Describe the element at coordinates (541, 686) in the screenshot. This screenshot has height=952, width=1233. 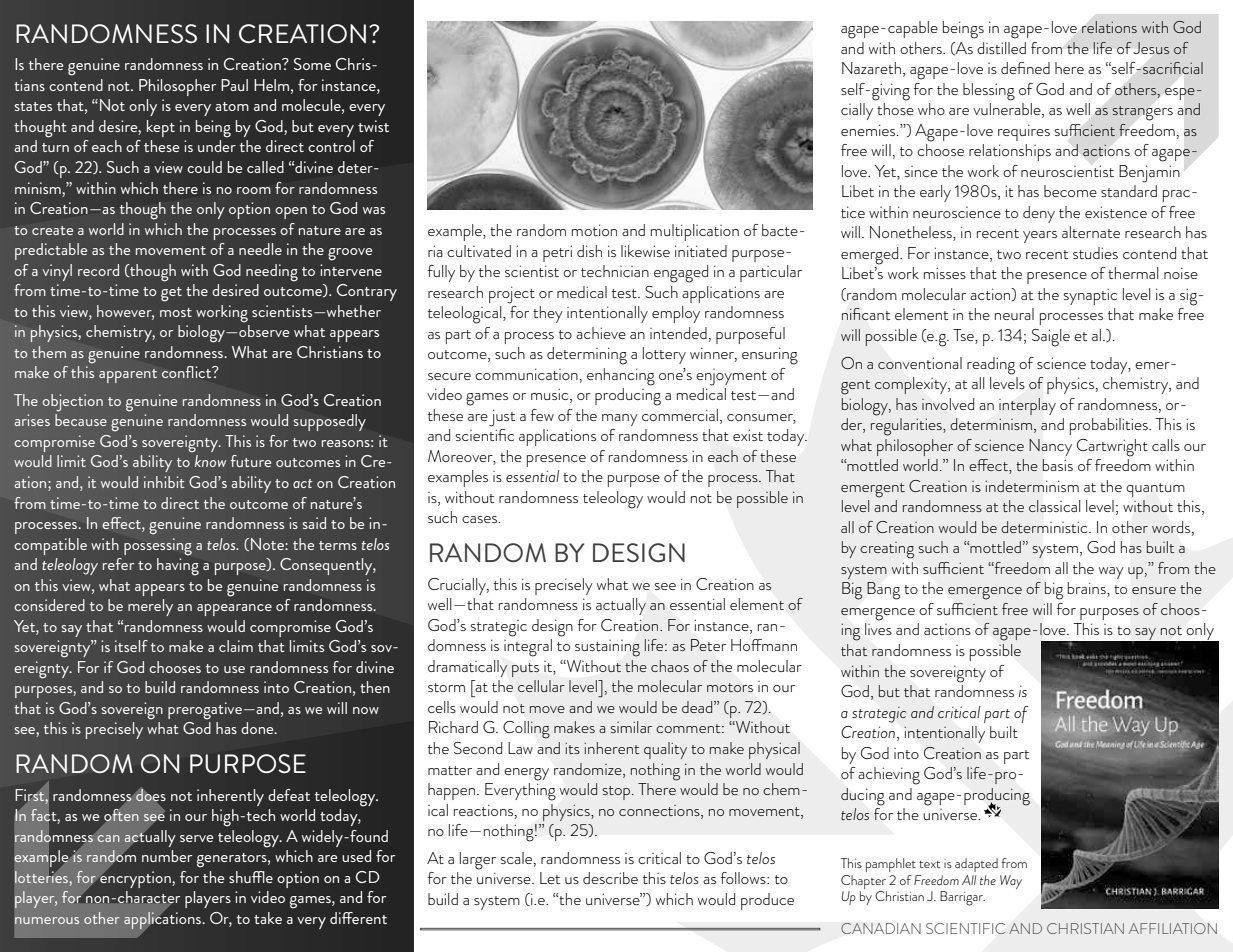
I see `cellular` at that location.
